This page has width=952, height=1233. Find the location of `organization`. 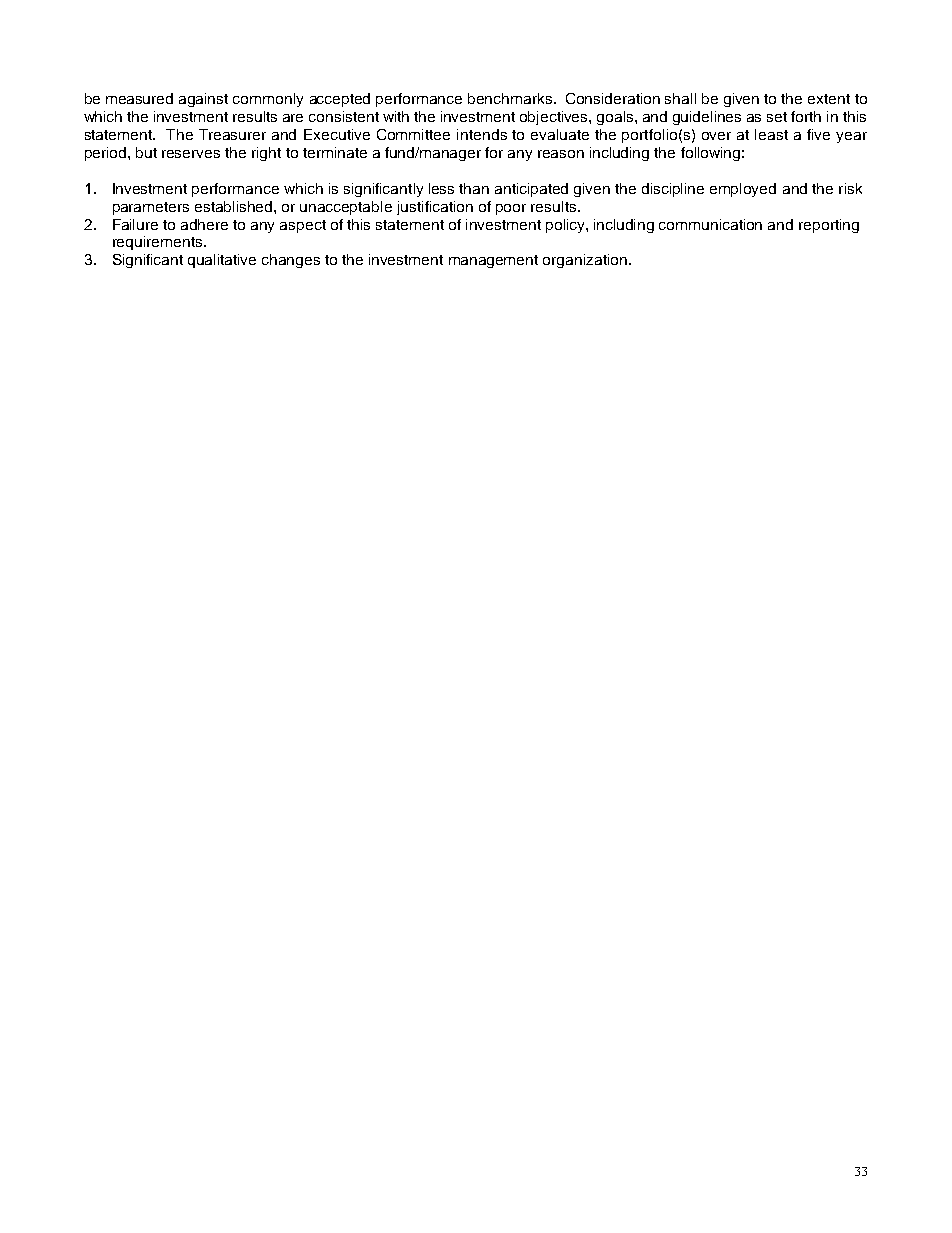

organization is located at coordinates (586, 261).
